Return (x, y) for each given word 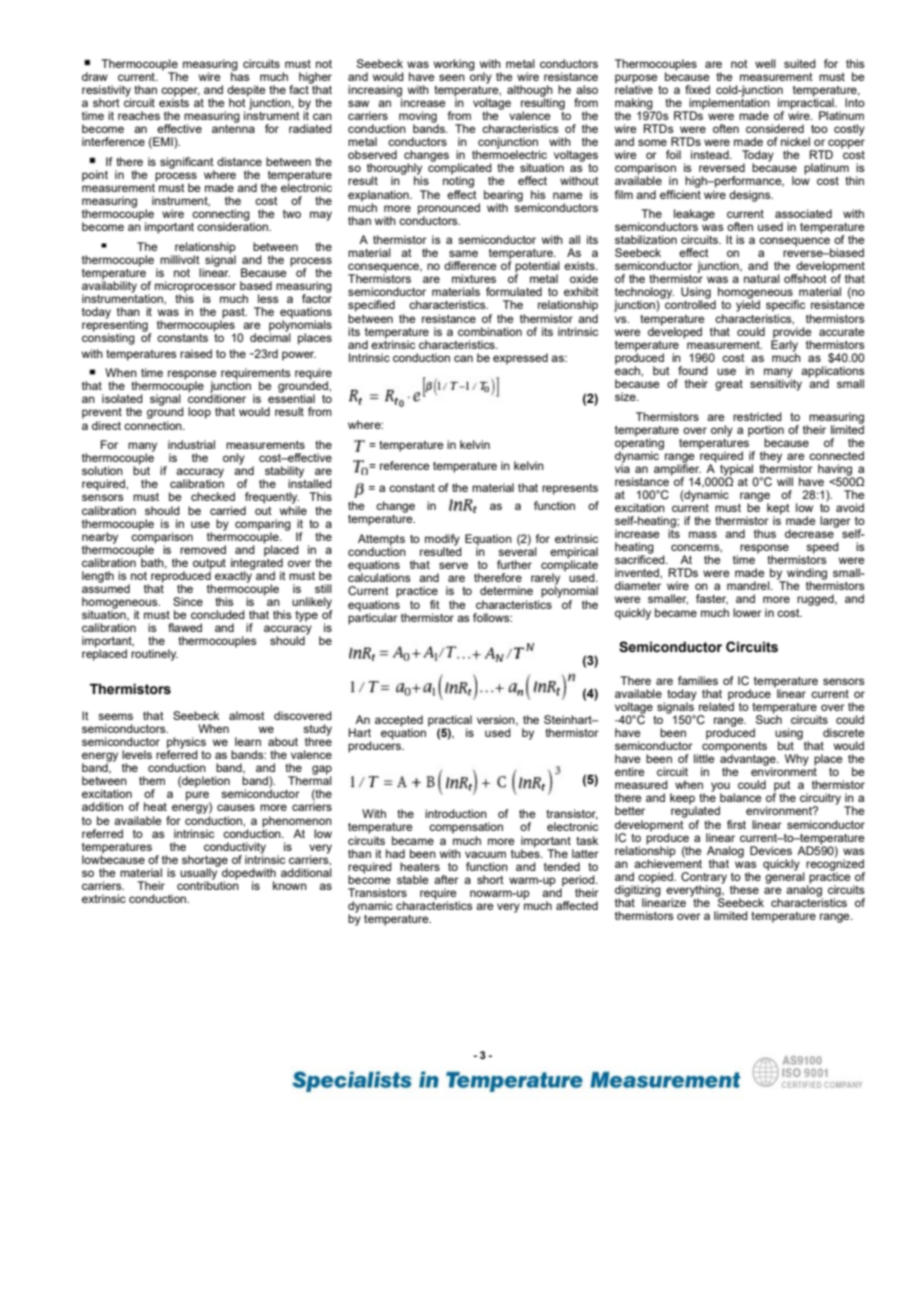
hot (238, 101)
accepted (399, 722)
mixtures (474, 278)
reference (405, 465)
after (446, 879)
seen (452, 77)
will (785, 481)
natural (762, 278)
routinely (154, 655)
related (716, 705)
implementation (728, 104)
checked (213, 496)
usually (199, 874)
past (234, 314)
